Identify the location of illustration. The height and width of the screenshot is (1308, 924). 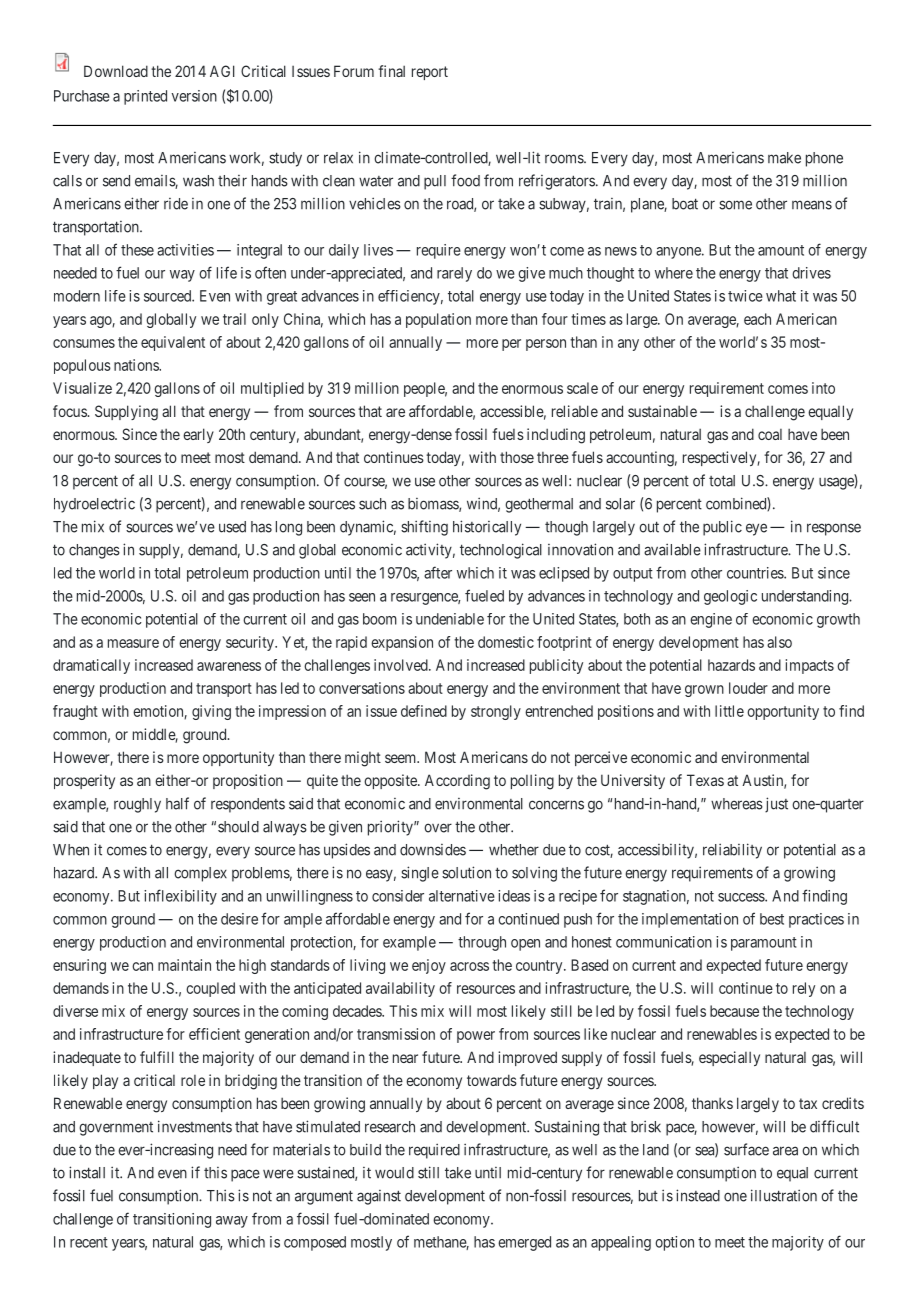
(784, 1195).
